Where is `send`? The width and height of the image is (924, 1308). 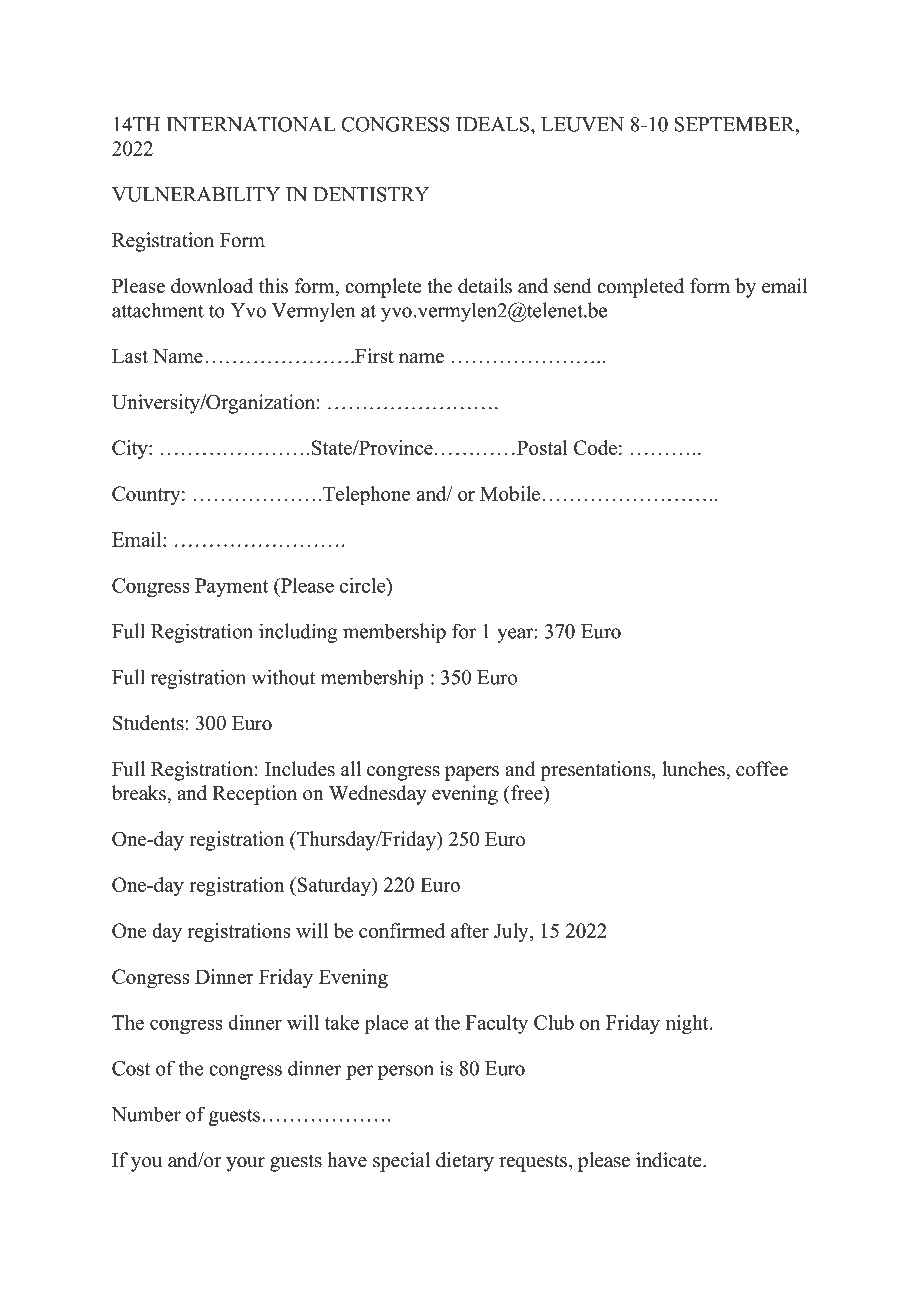
send is located at coordinates (572, 286).
